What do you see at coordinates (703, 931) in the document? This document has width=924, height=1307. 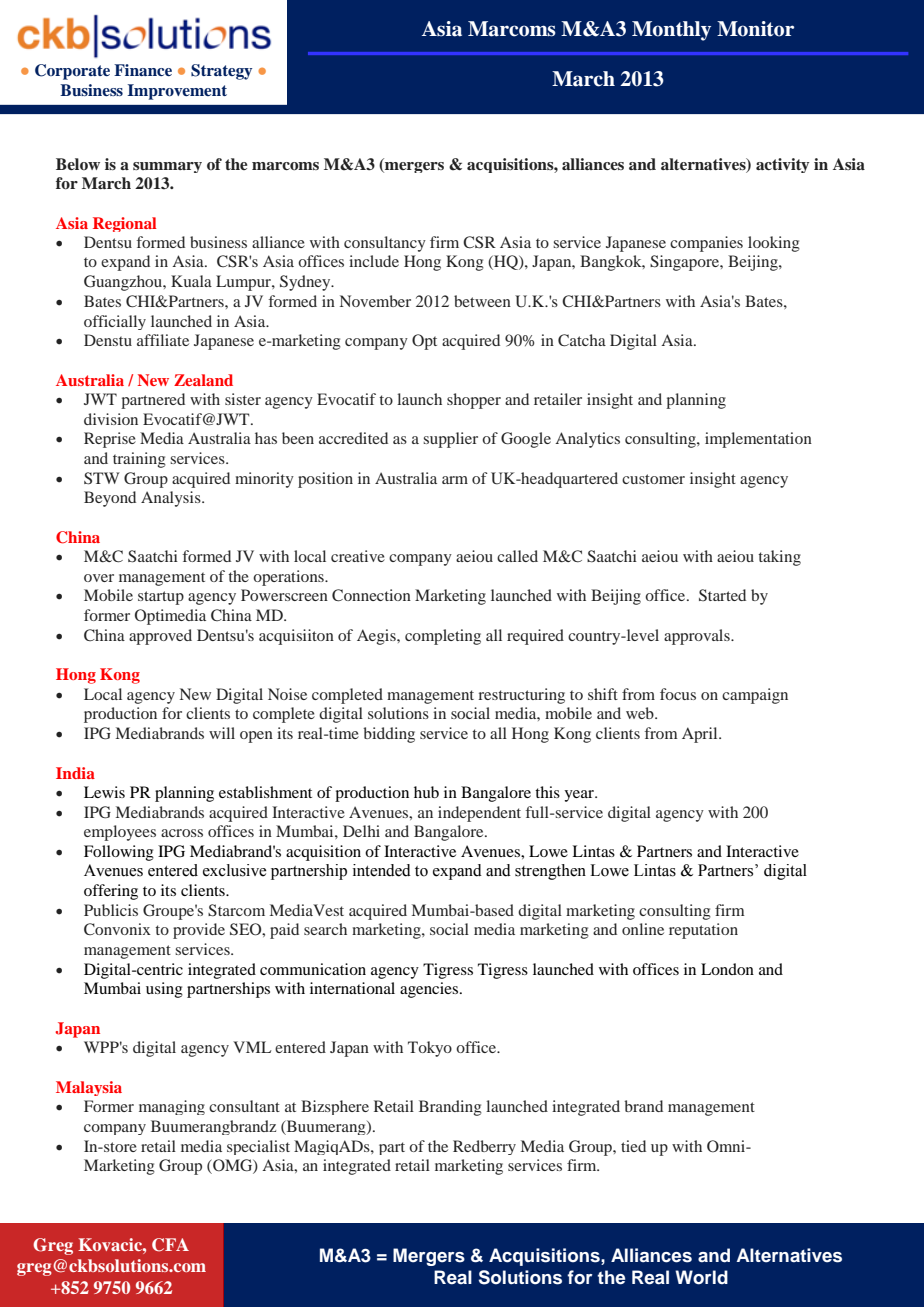 I see `reputation` at bounding box center [703, 931].
